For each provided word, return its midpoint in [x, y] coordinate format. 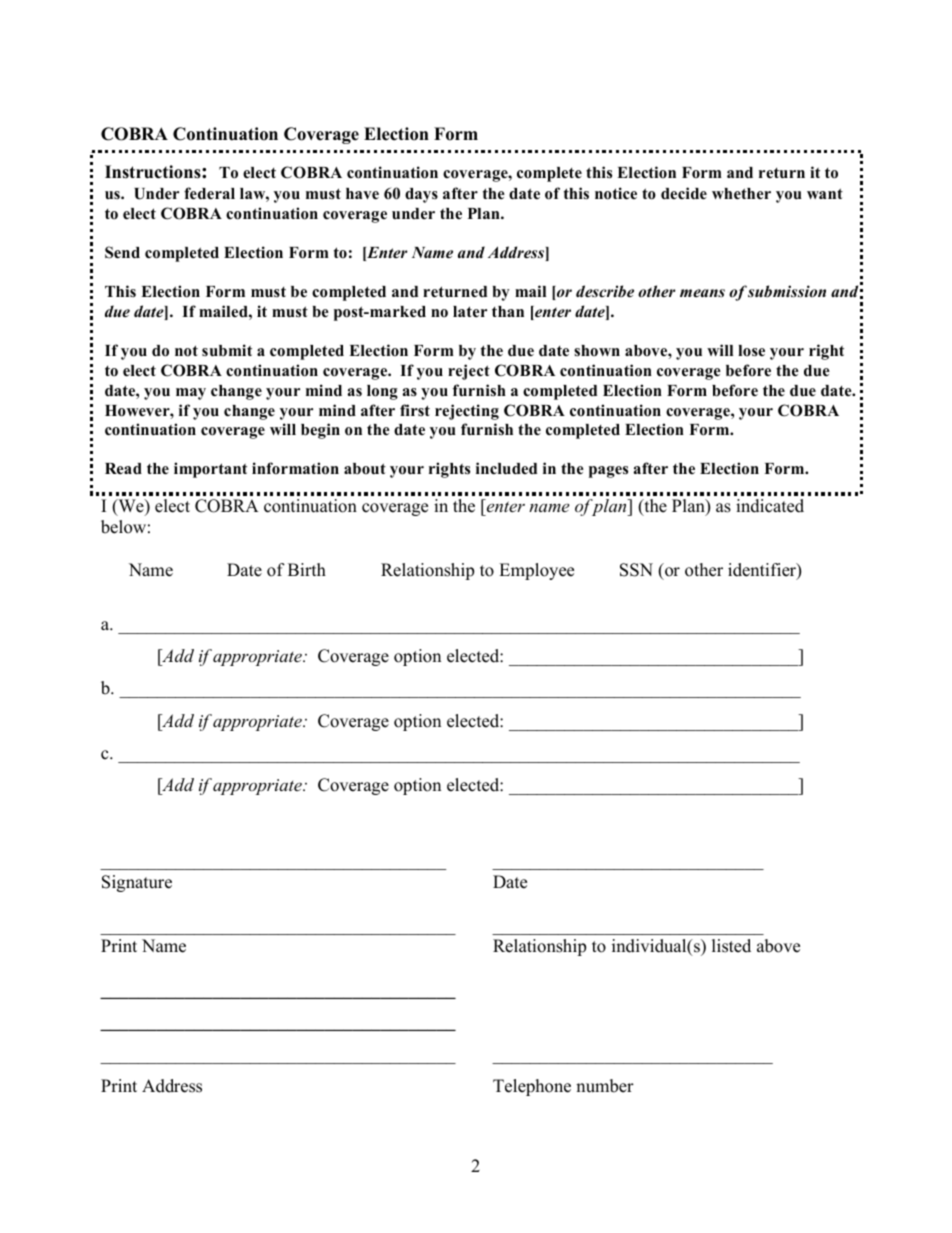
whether [741, 194]
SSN [636, 570]
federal [209, 193]
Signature [137, 883]
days [421, 195]
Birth [307, 569]
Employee [536, 571]
